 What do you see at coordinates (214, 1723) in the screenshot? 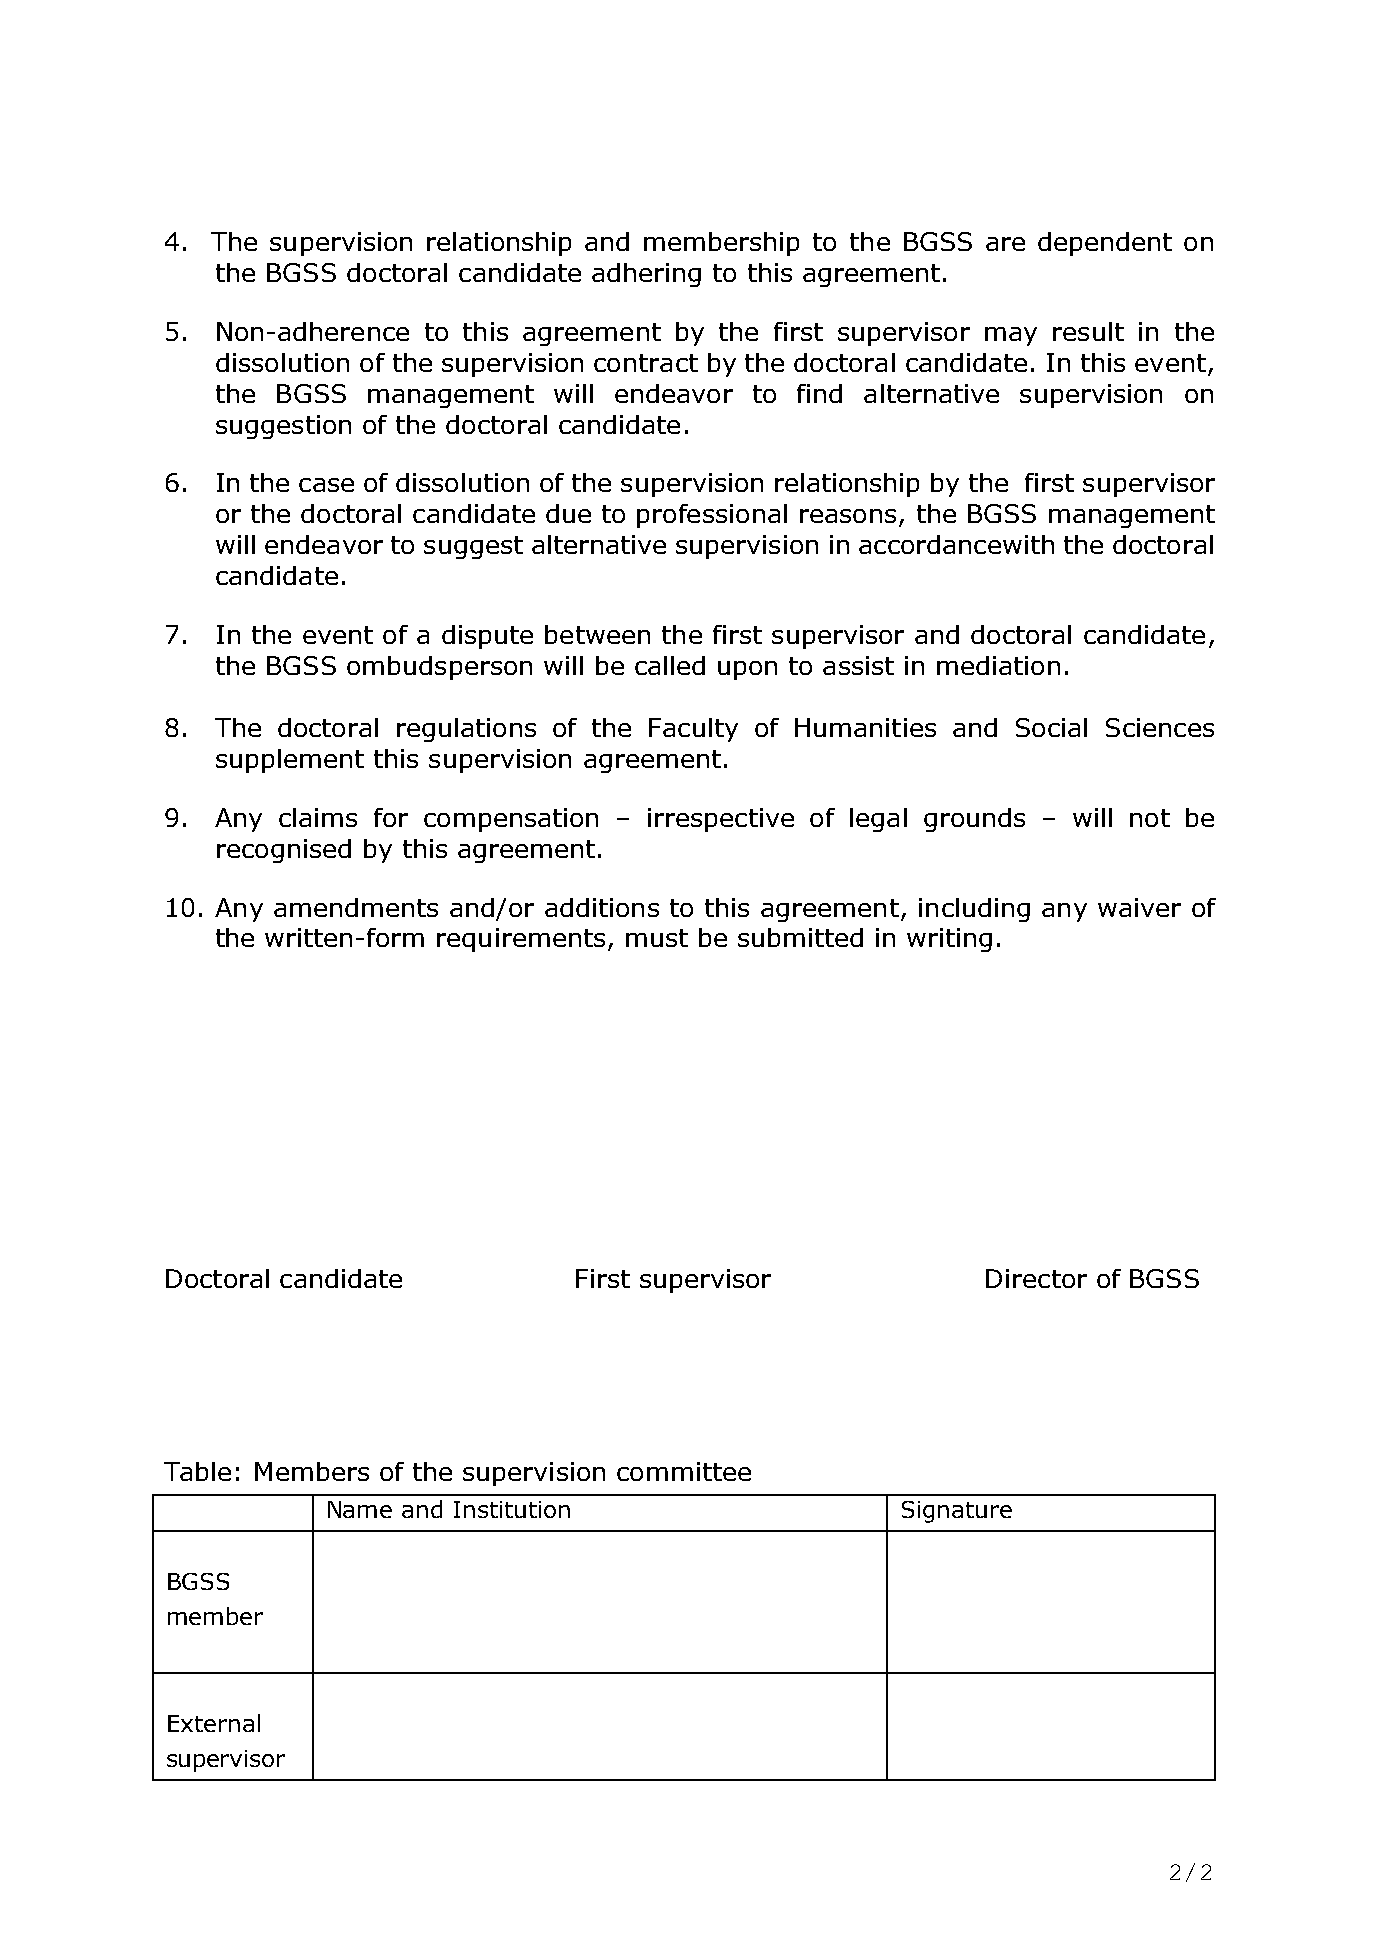
I see `External` at bounding box center [214, 1723].
